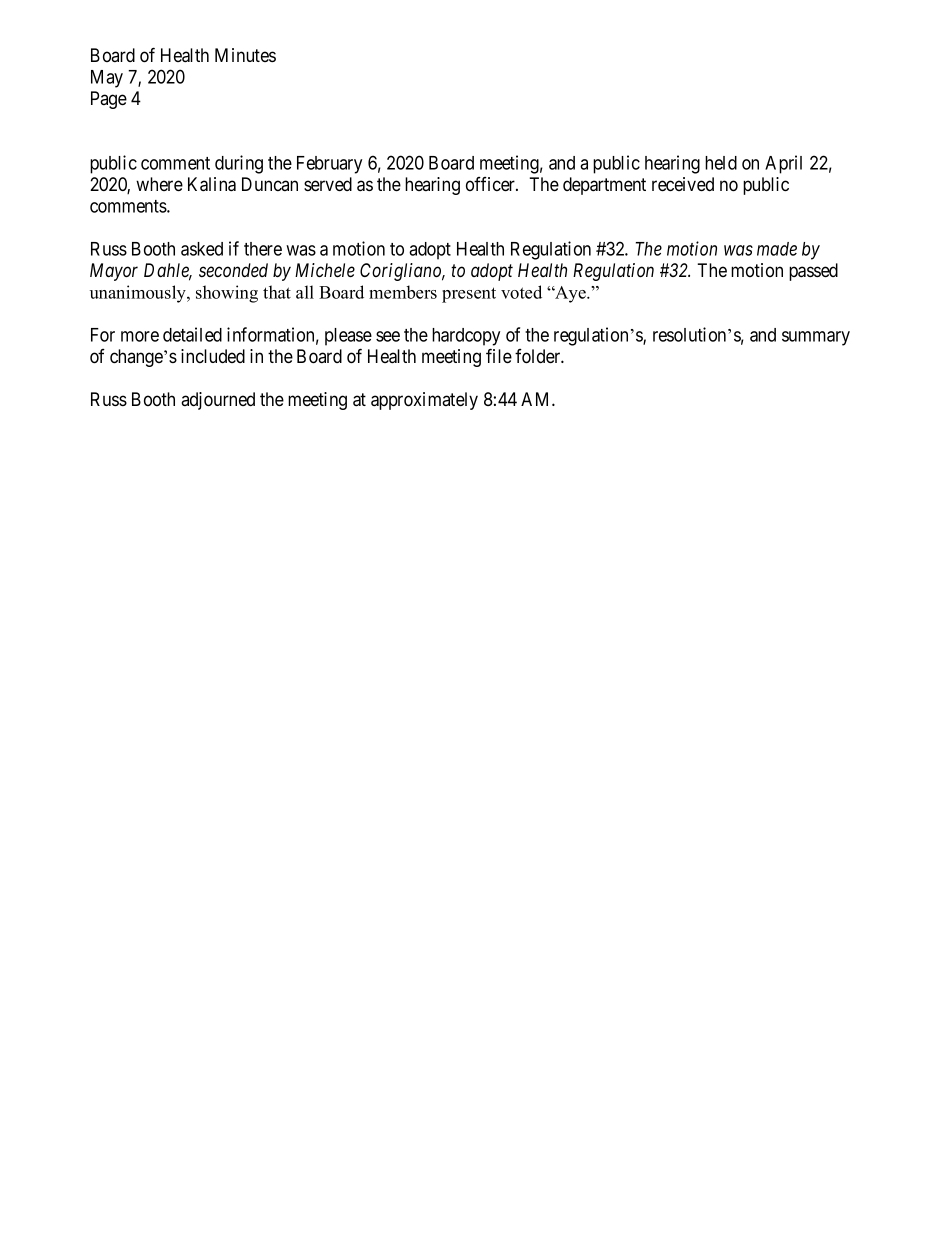 This screenshot has height=1233, width=952. I want to click on asked, so click(202, 249).
